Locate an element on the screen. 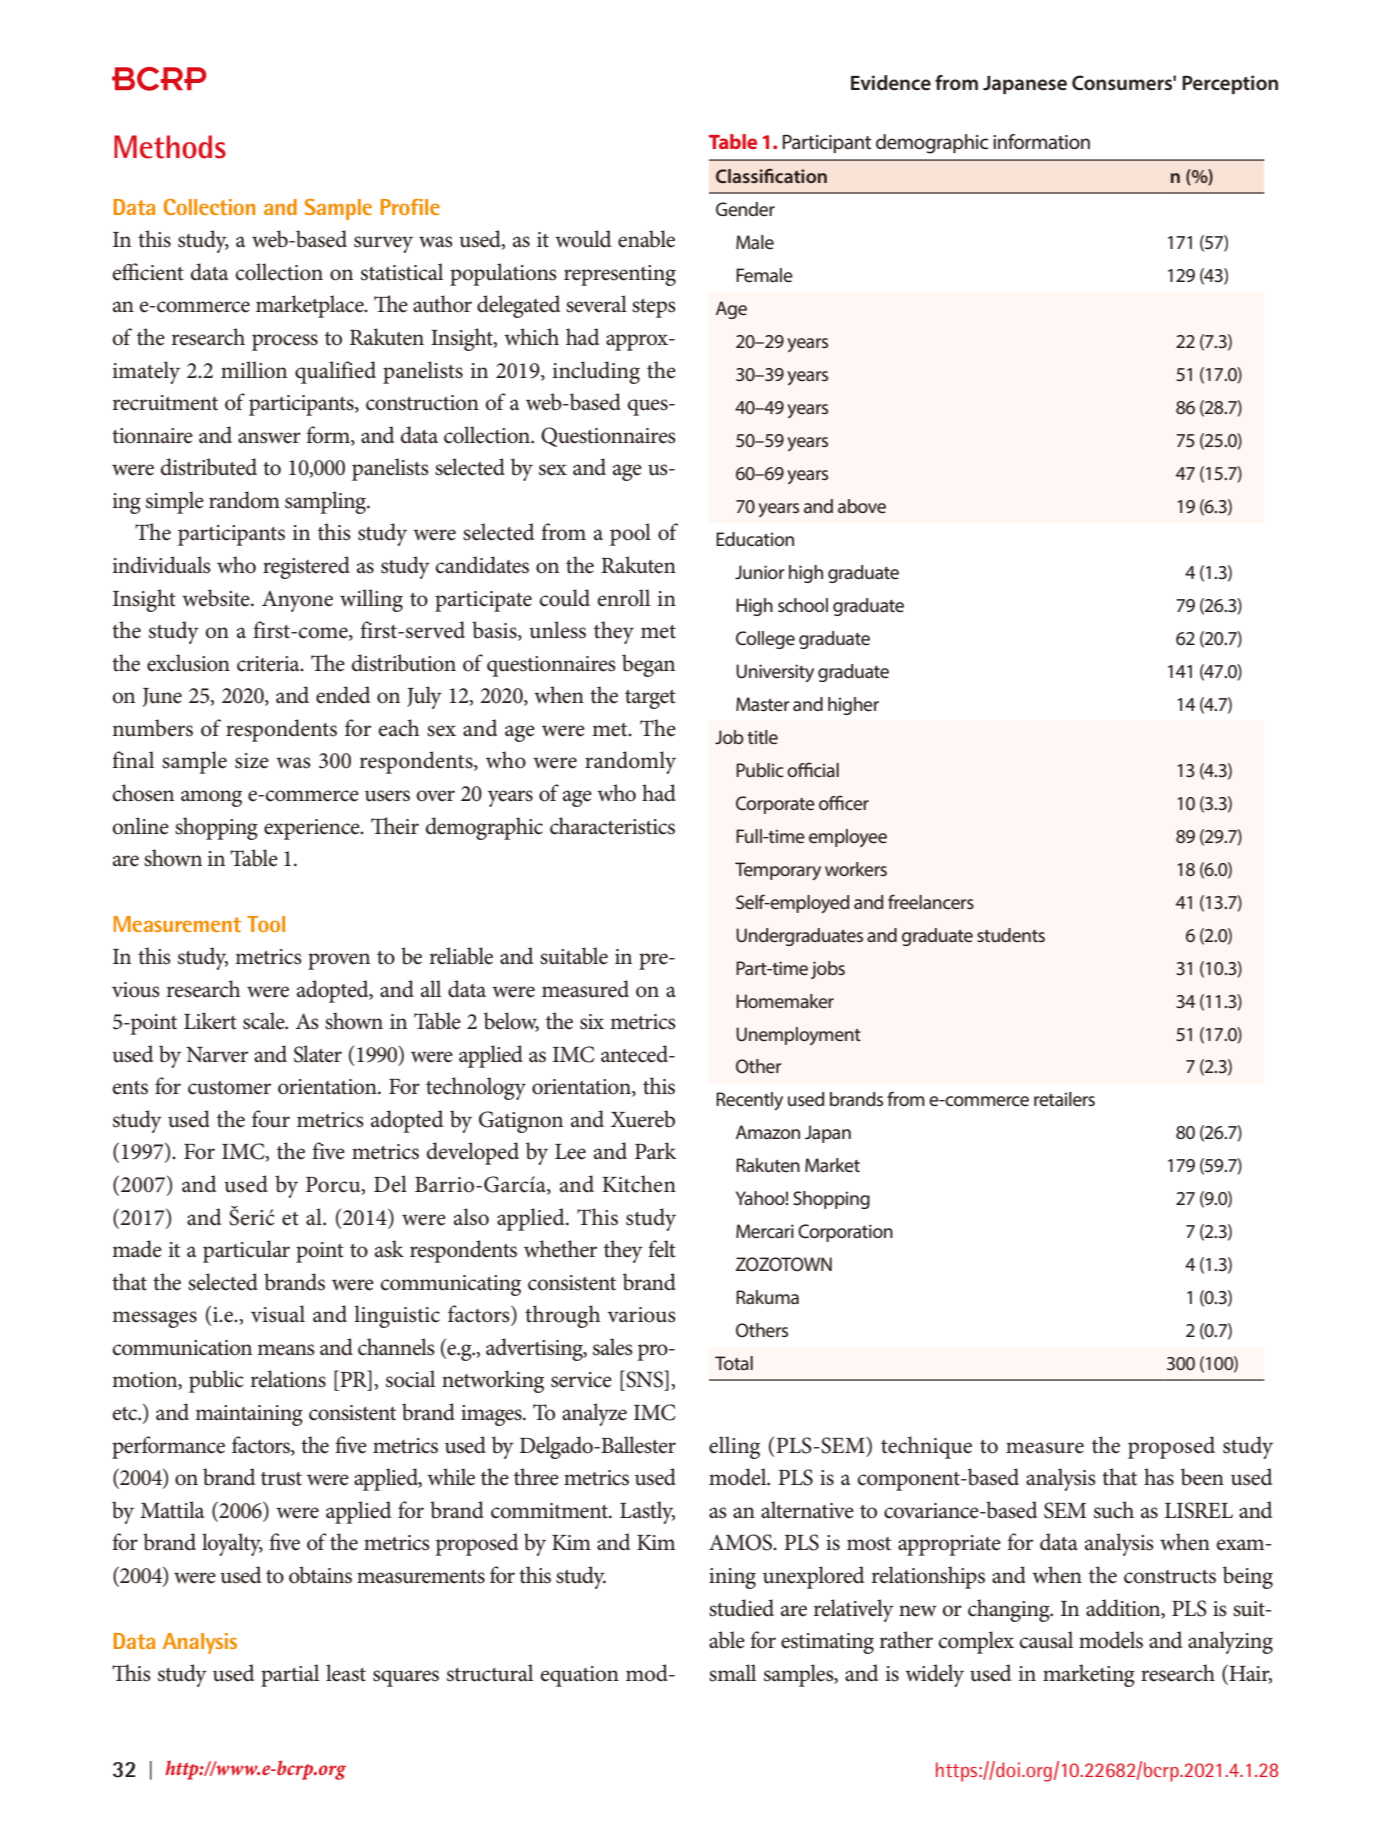  above is located at coordinates (862, 506).
